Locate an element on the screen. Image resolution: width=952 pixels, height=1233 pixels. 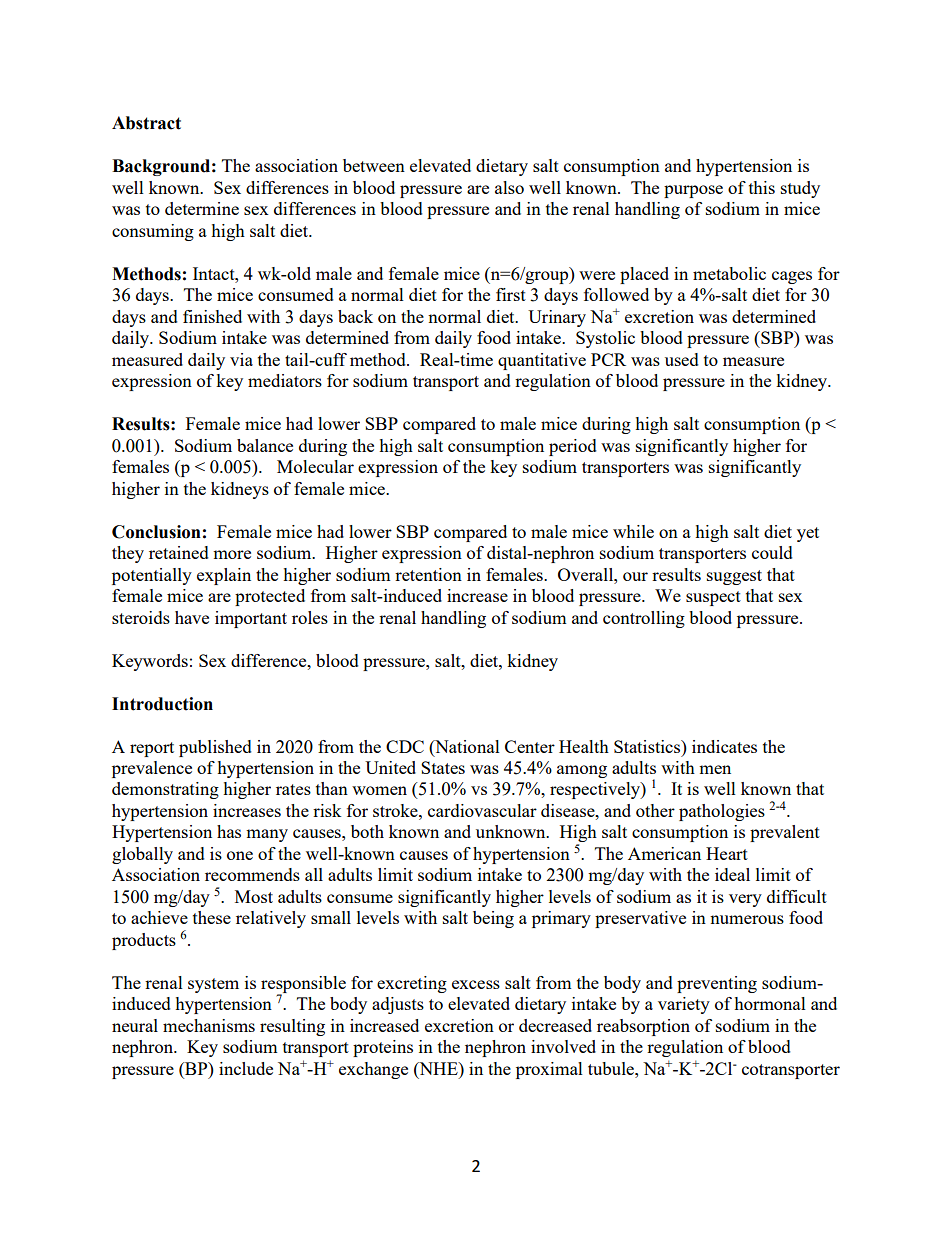
Abstract is located at coordinates (146, 123).
